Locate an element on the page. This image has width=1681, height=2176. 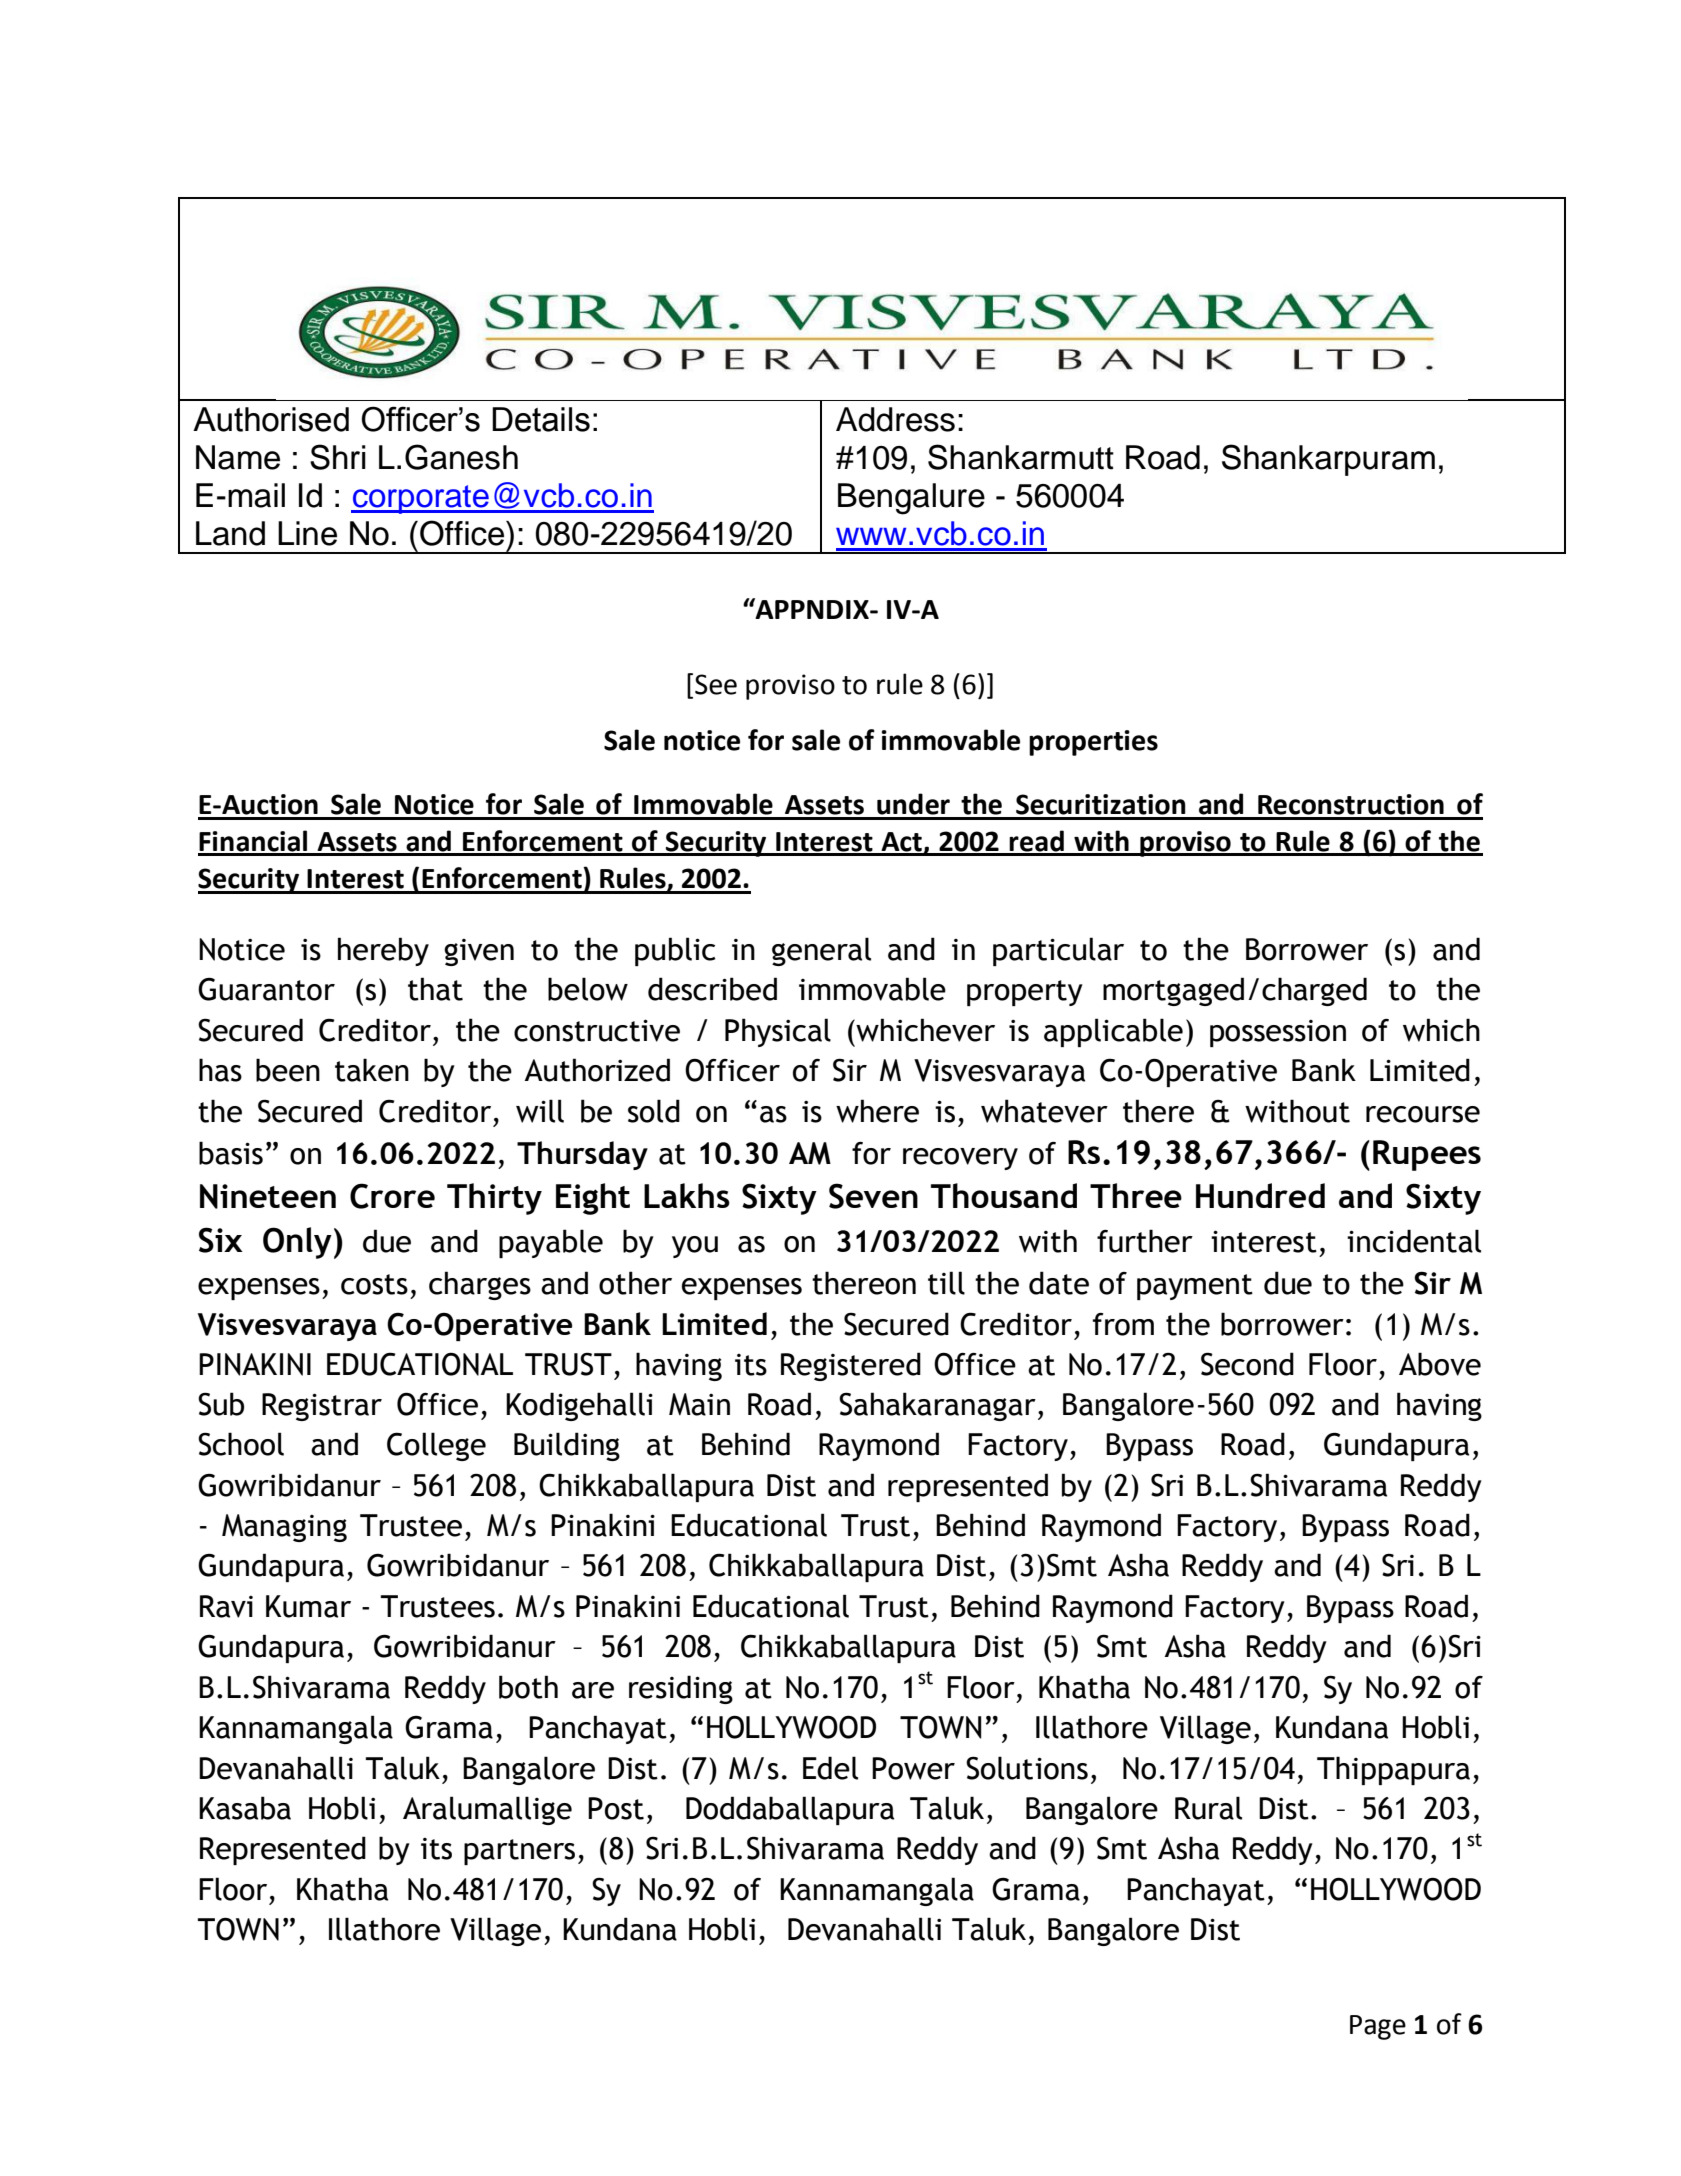
Hundred is located at coordinates (1260, 1195).
